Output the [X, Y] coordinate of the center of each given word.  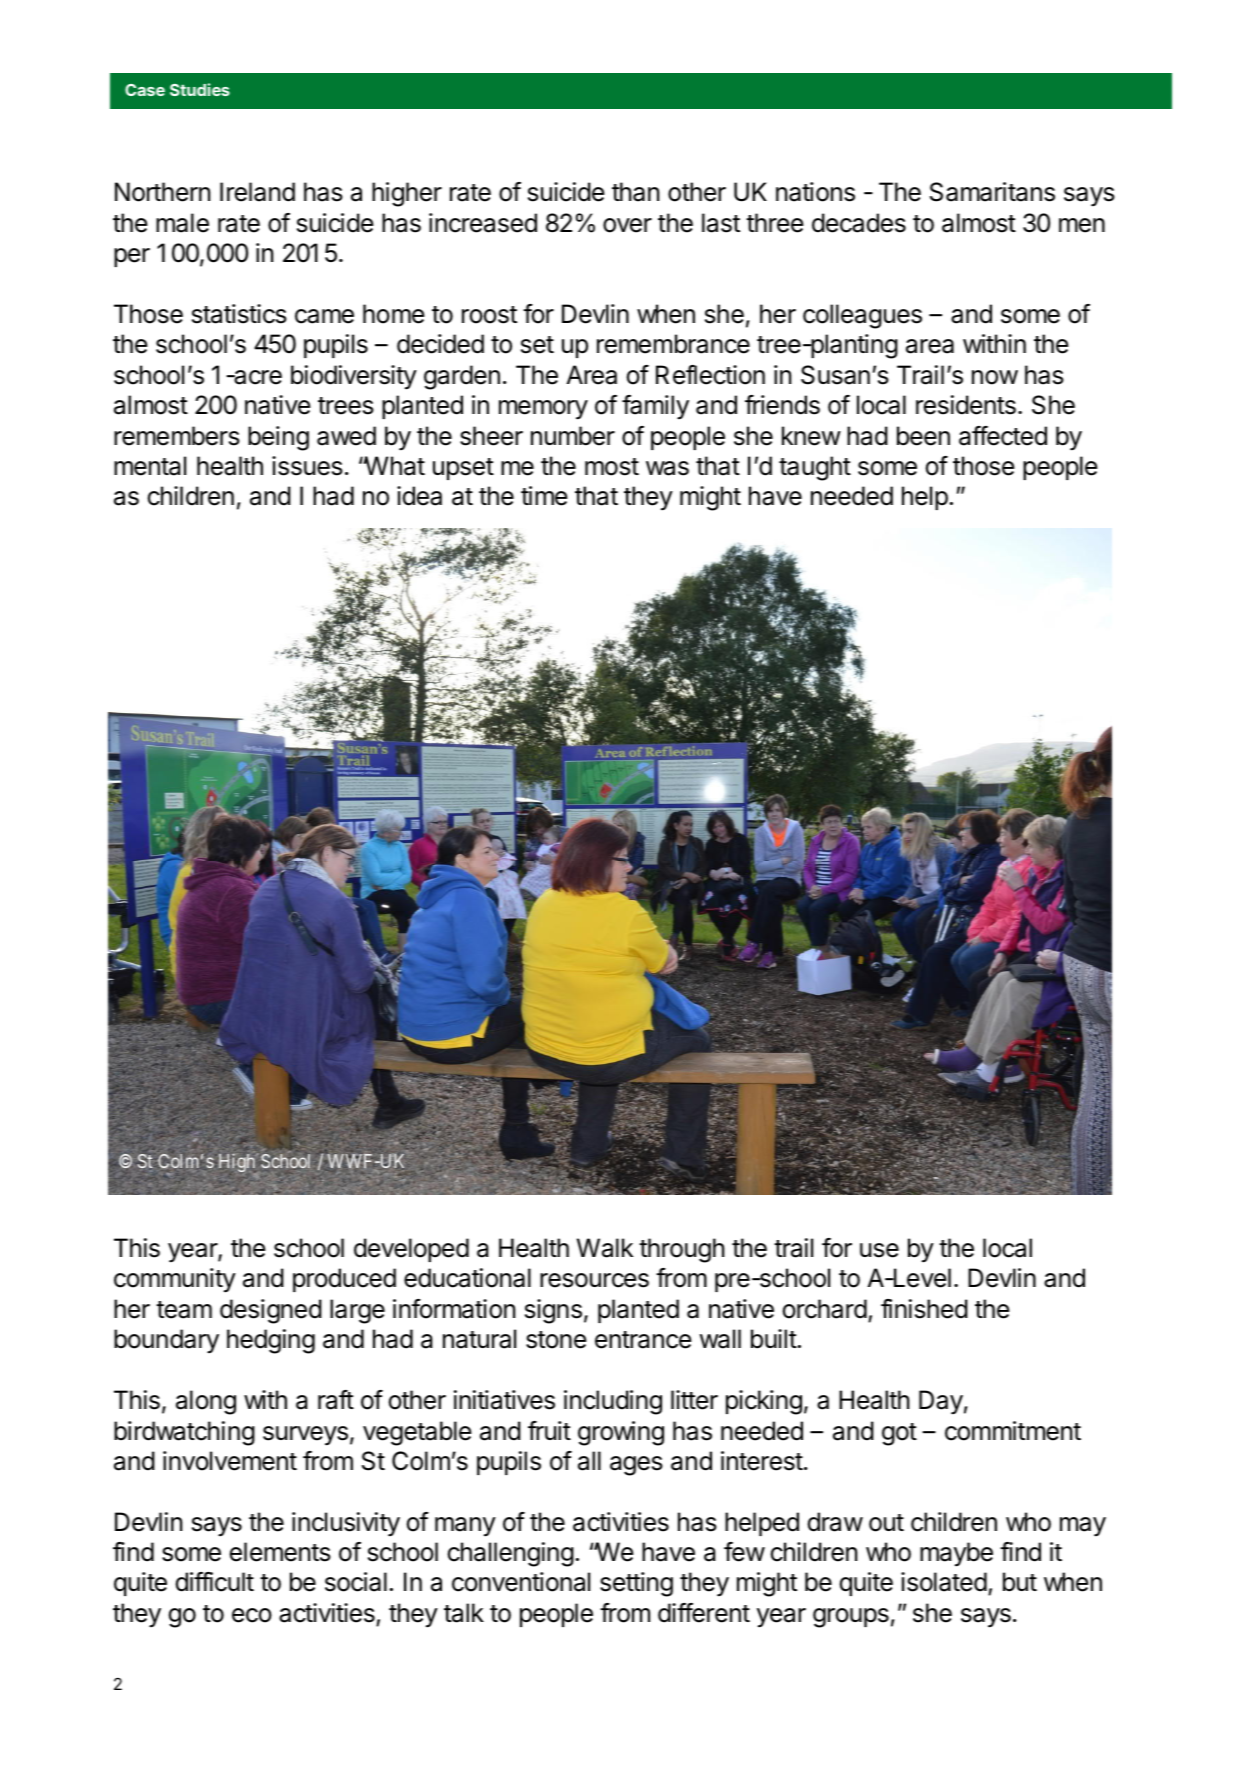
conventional [521, 1582]
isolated [944, 1582]
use [879, 1250]
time [544, 496]
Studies [200, 89]
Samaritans [992, 192]
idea [419, 496]
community [175, 1280]
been [923, 436]
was [667, 468]
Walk [605, 1248]
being [278, 438]
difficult [215, 1582]
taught [815, 468]
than [635, 192]
